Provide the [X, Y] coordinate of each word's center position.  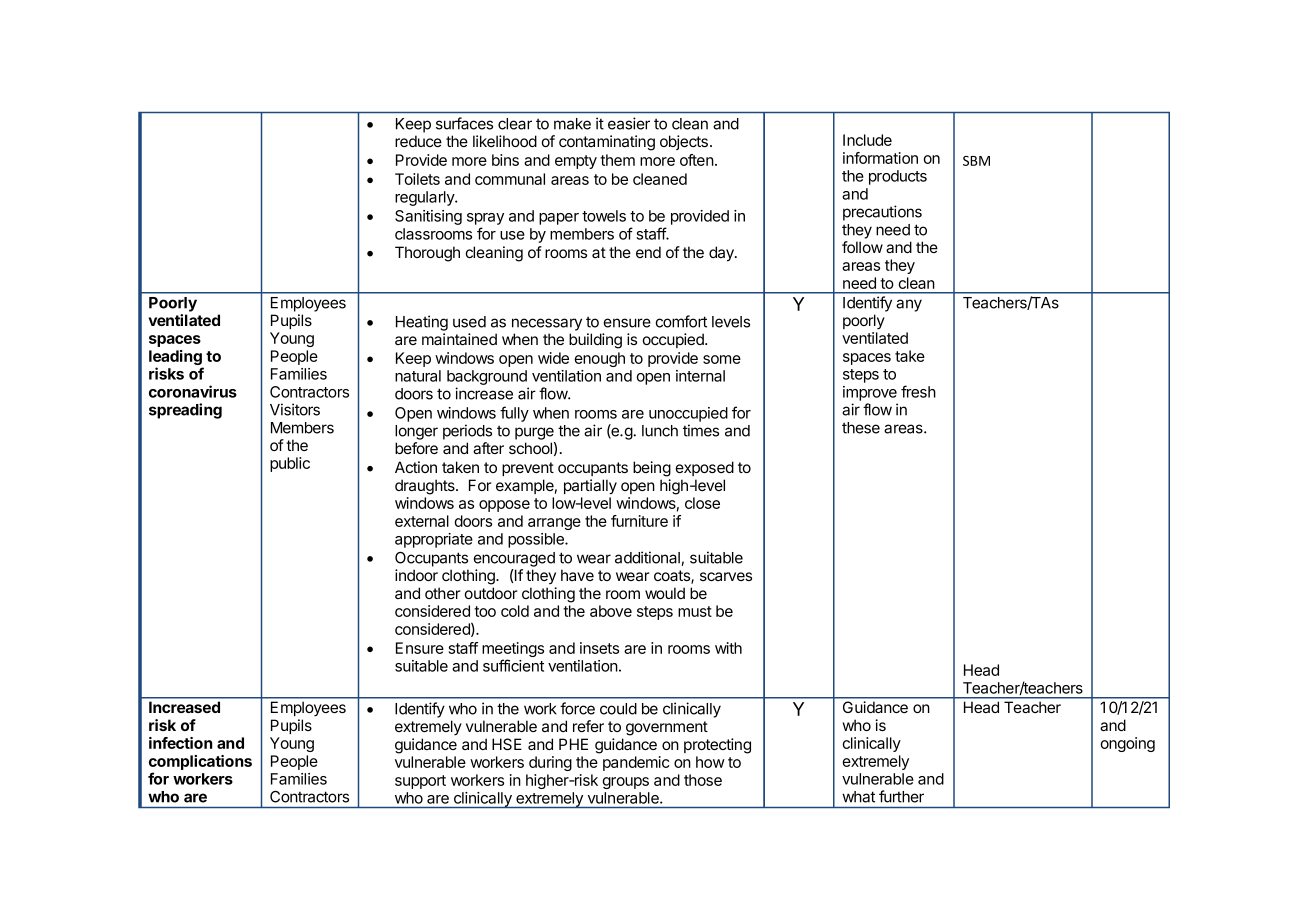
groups [625, 783]
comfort [681, 321]
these [861, 428]
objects [684, 142]
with [728, 648]
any [909, 305]
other [443, 593]
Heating [422, 323]
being [652, 469]
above [611, 611]
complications [200, 762]
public [290, 464]
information [880, 158]
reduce [418, 141]
